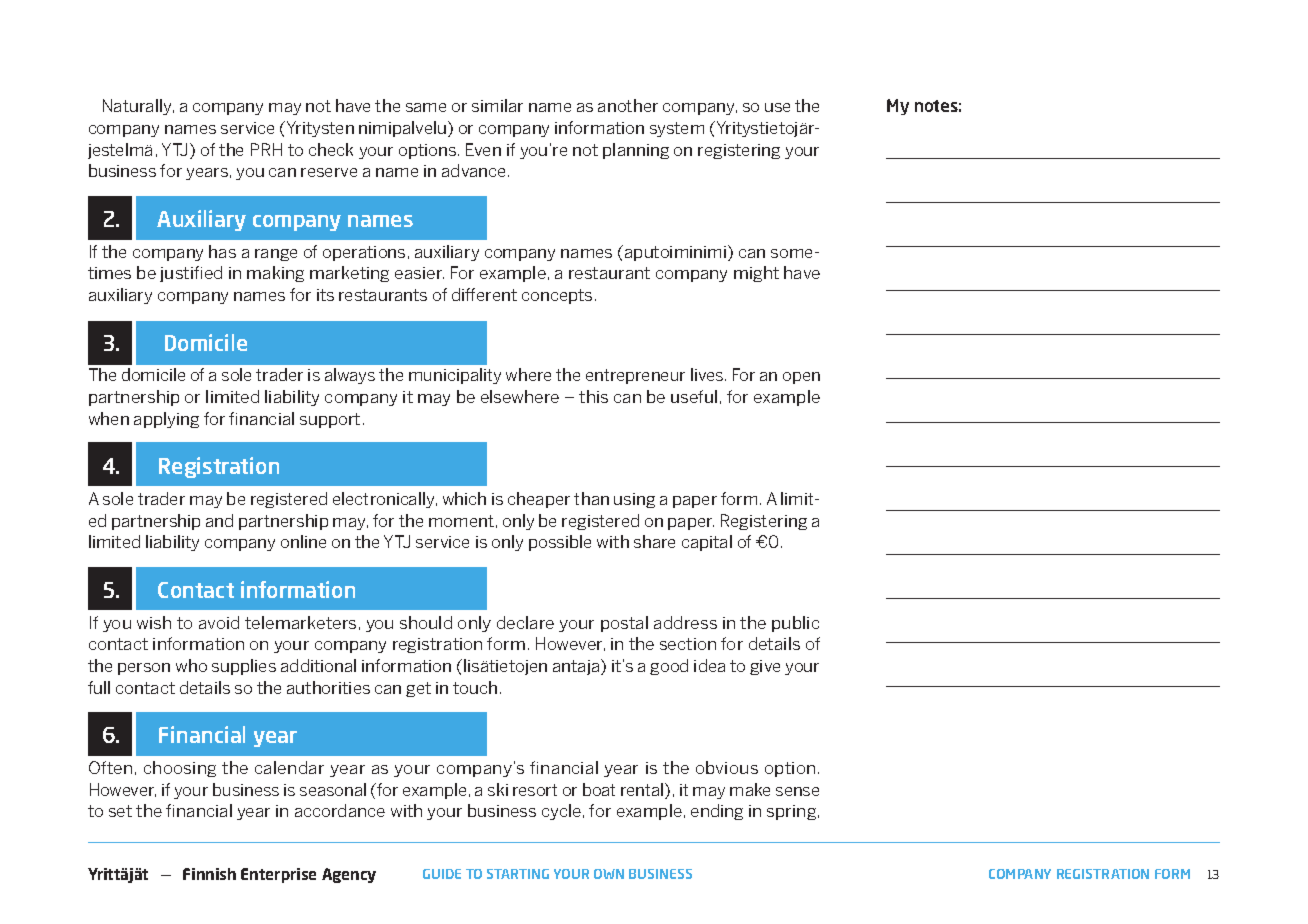 The height and width of the screenshot is (924, 1308). Describe the element at coordinates (442, 874) in the screenshot. I see `GUIDE` at that location.
